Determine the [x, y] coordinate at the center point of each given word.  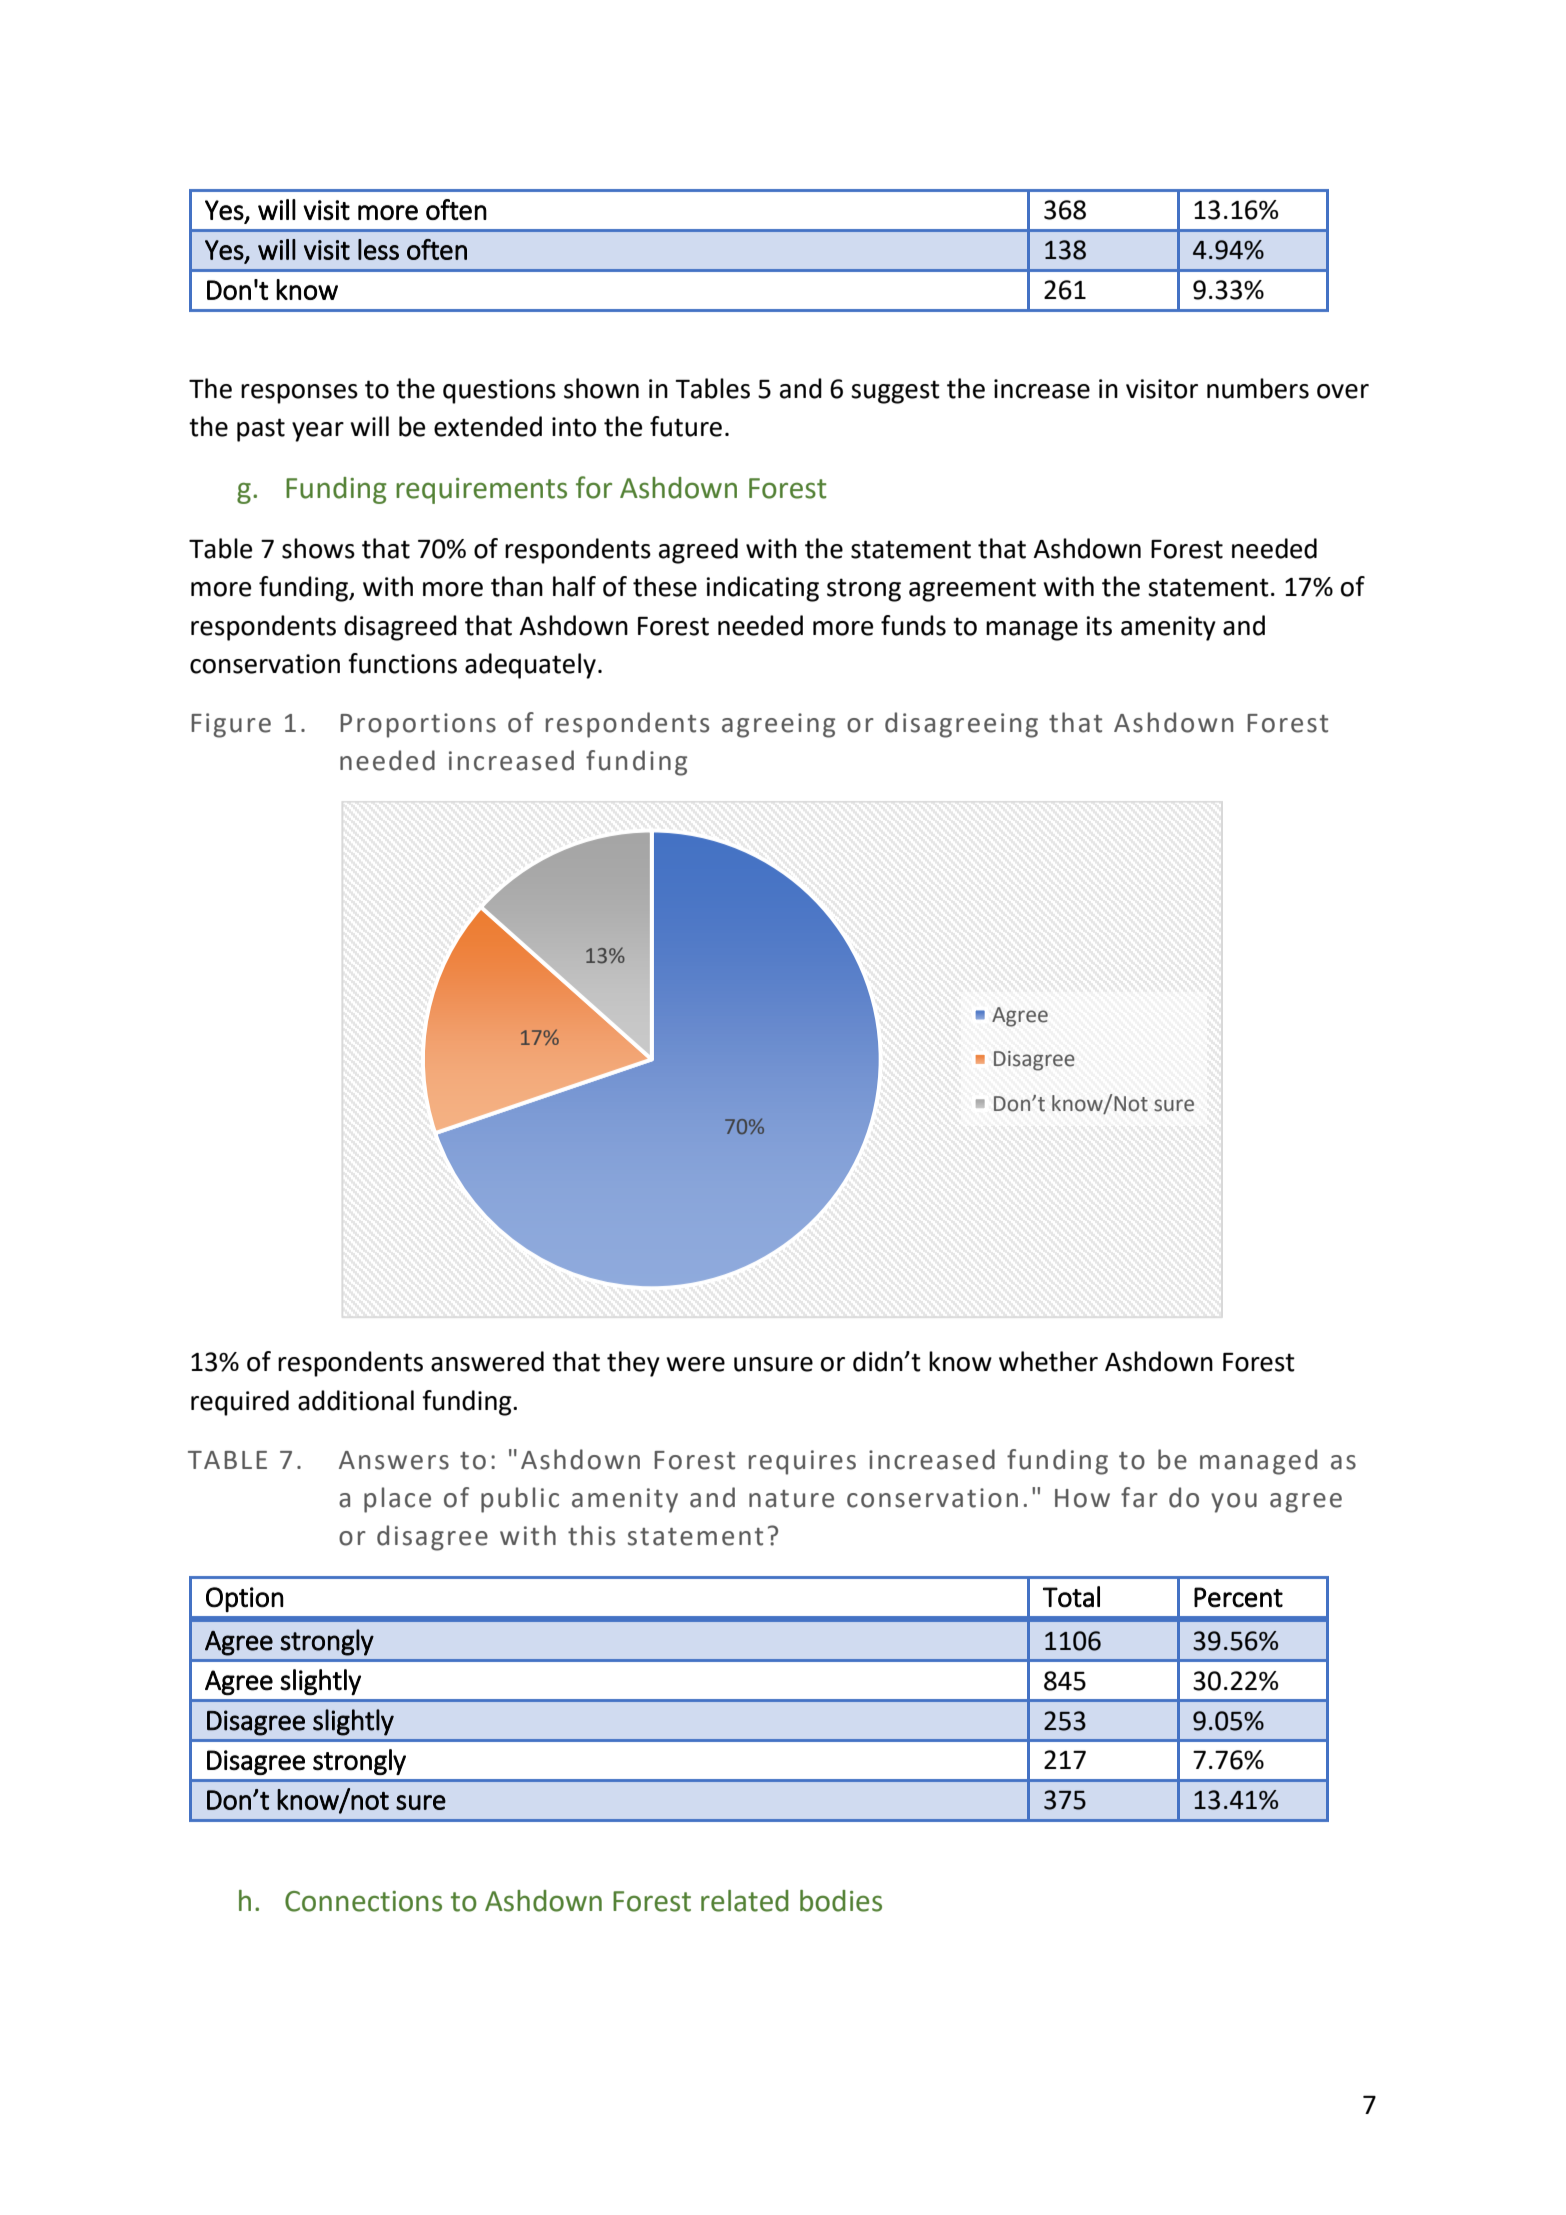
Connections [363, 1901]
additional [356, 1400]
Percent [1238, 1597]
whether [1048, 1361]
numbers [1258, 388]
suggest [895, 392]
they [633, 1364]
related [745, 1901]
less [378, 249]
